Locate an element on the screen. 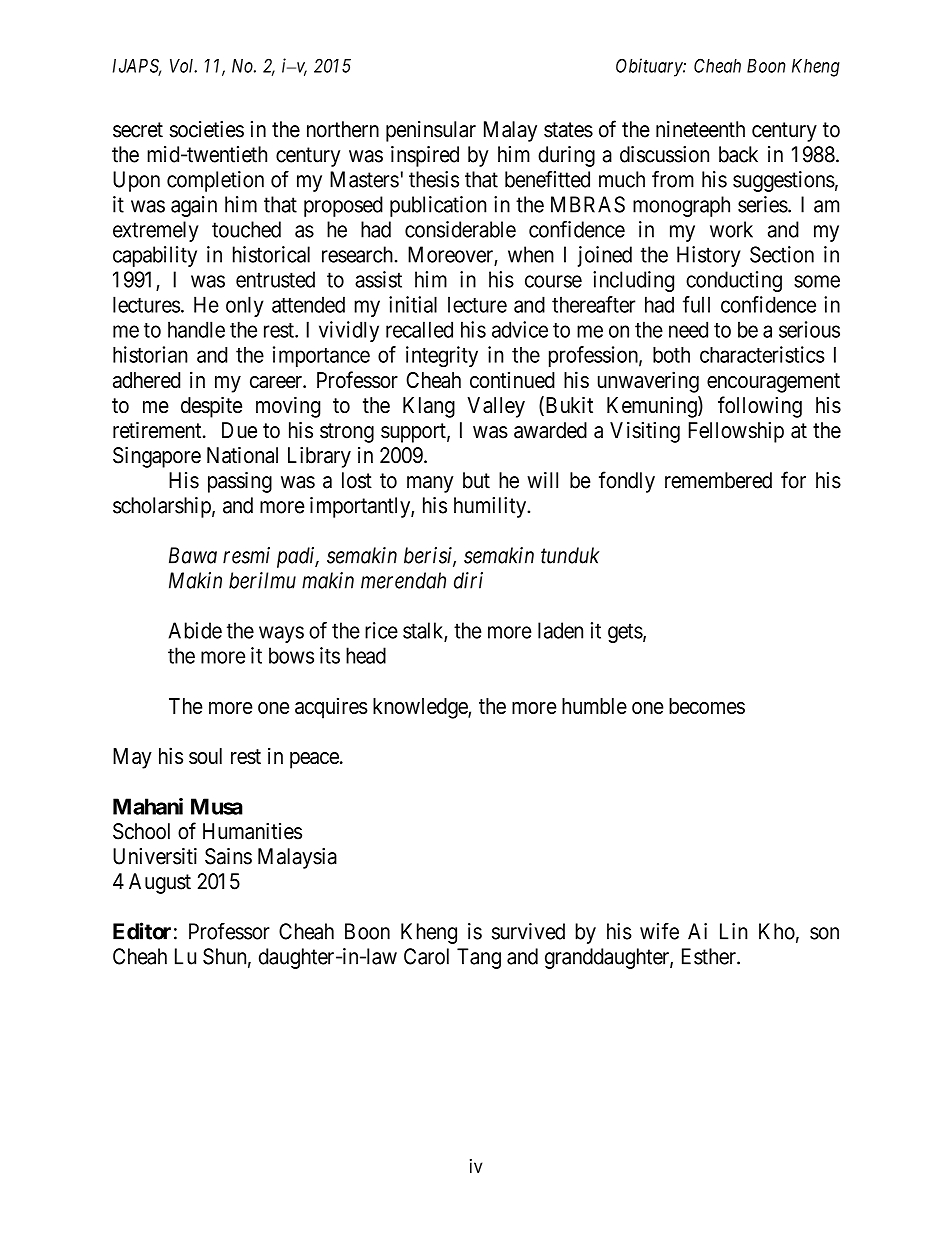 This screenshot has width=952, height=1233. nineteenth is located at coordinates (700, 129).
